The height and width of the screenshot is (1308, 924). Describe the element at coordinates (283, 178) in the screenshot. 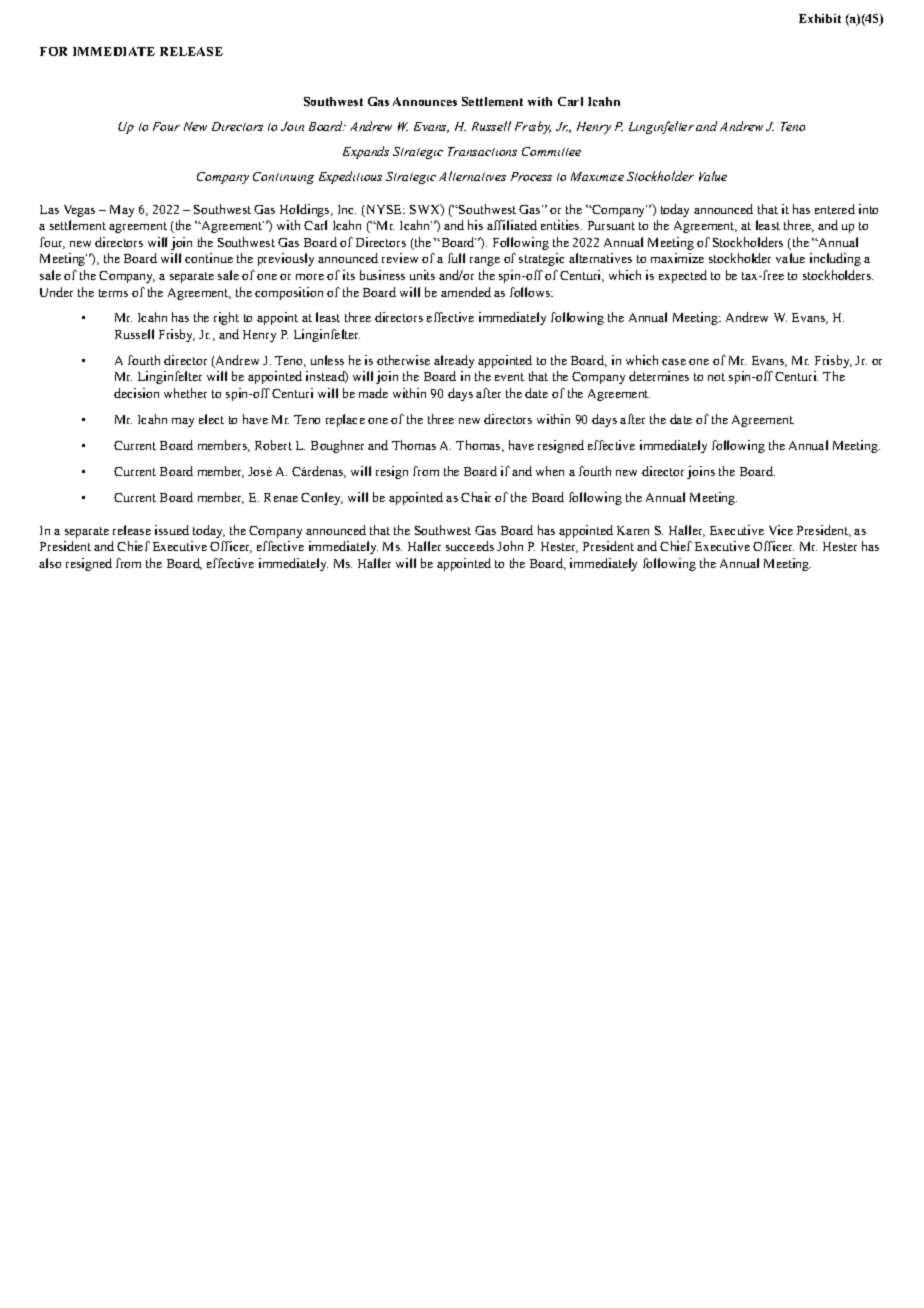

I see `Continuing` at that location.
